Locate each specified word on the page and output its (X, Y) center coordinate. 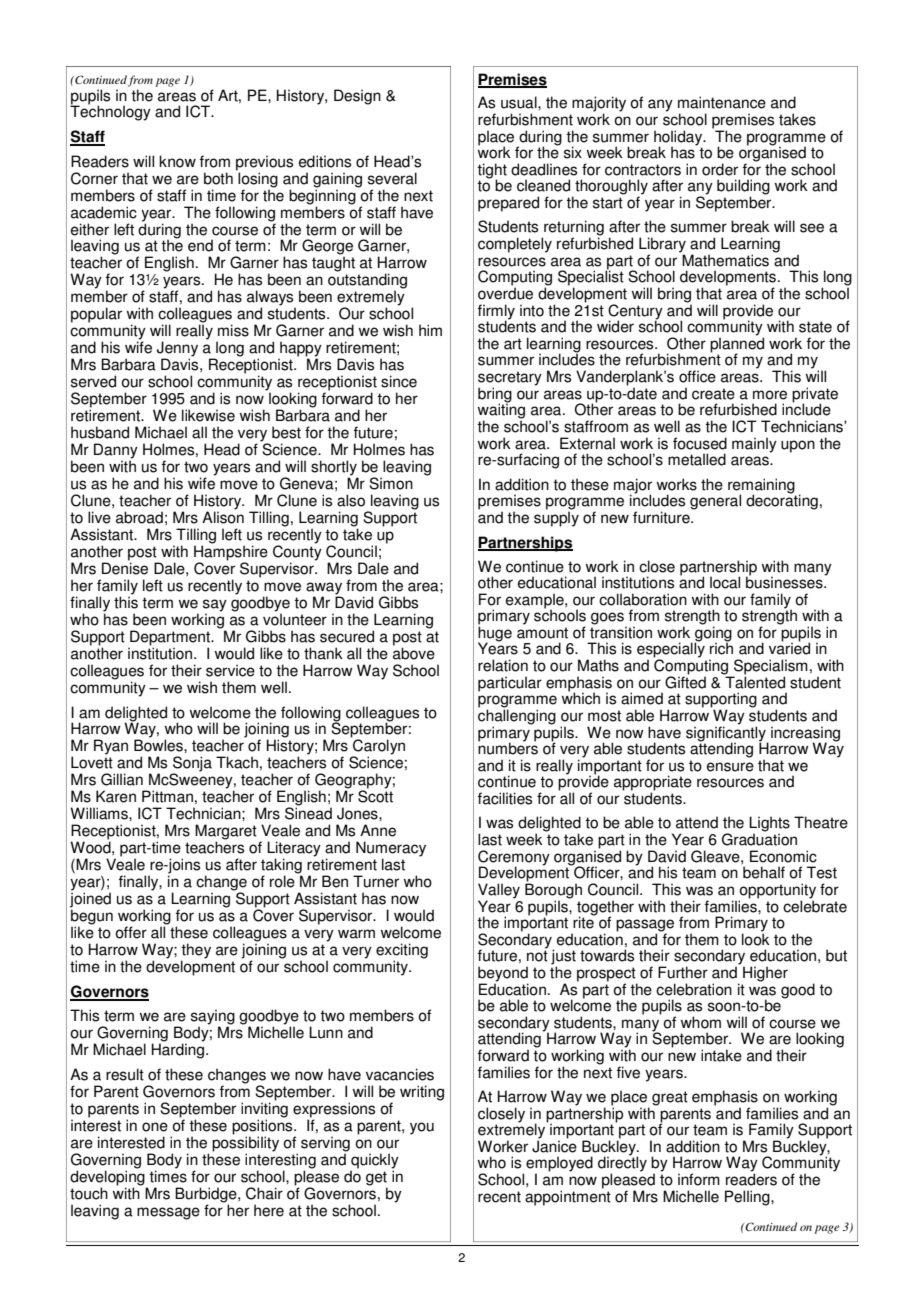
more (770, 395)
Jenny (177, 350)
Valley (499, 892)
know (177, 161)
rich (721, 648)
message (168, 1213)
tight (492, 172)
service (230, 670)
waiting (501, 411)
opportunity (777, 892)
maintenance (722, 102)
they (196, 952)
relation (503, 665)
